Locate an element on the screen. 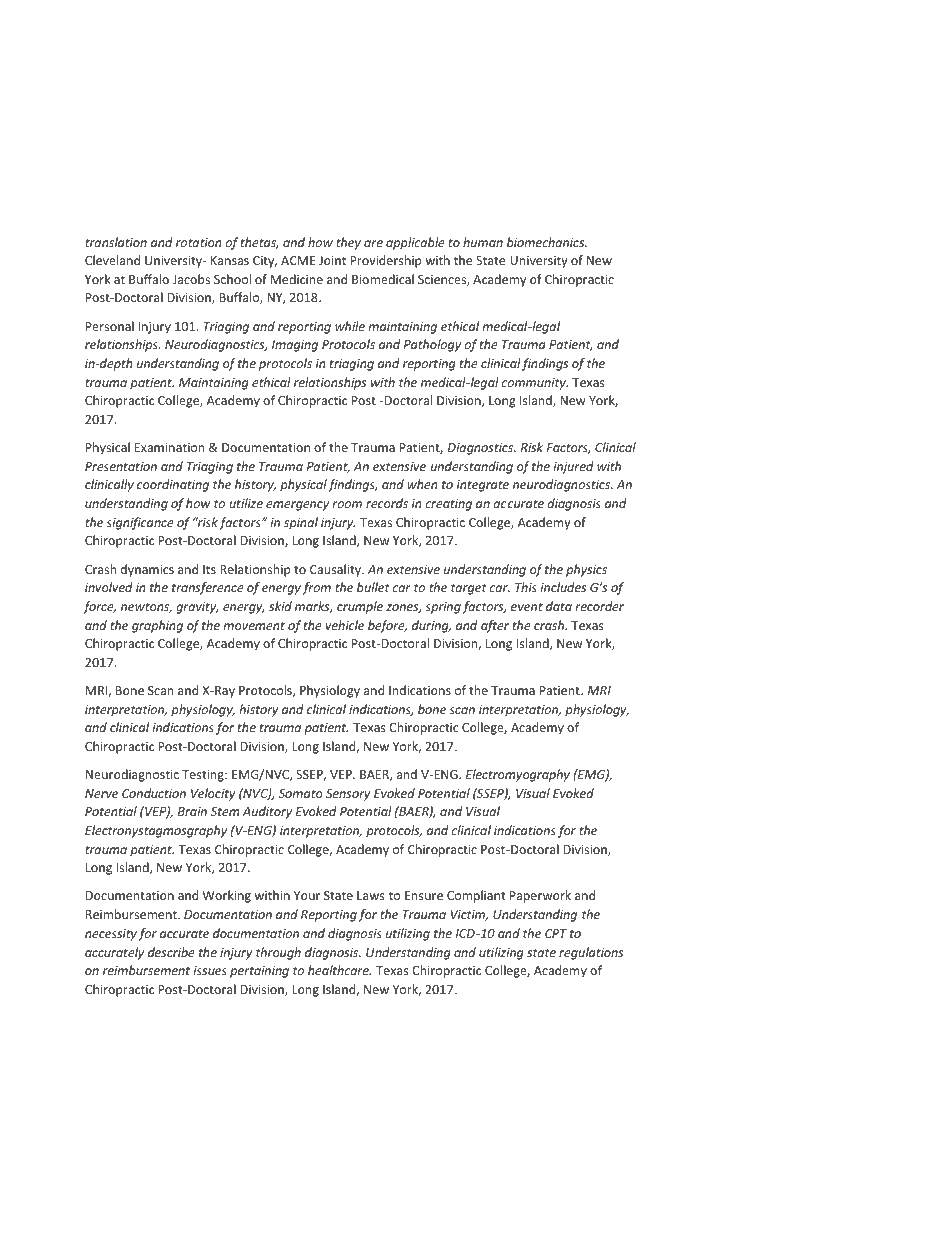 This screenshot has width=952, height=1233. describe is located at coordinates (171, 952).
